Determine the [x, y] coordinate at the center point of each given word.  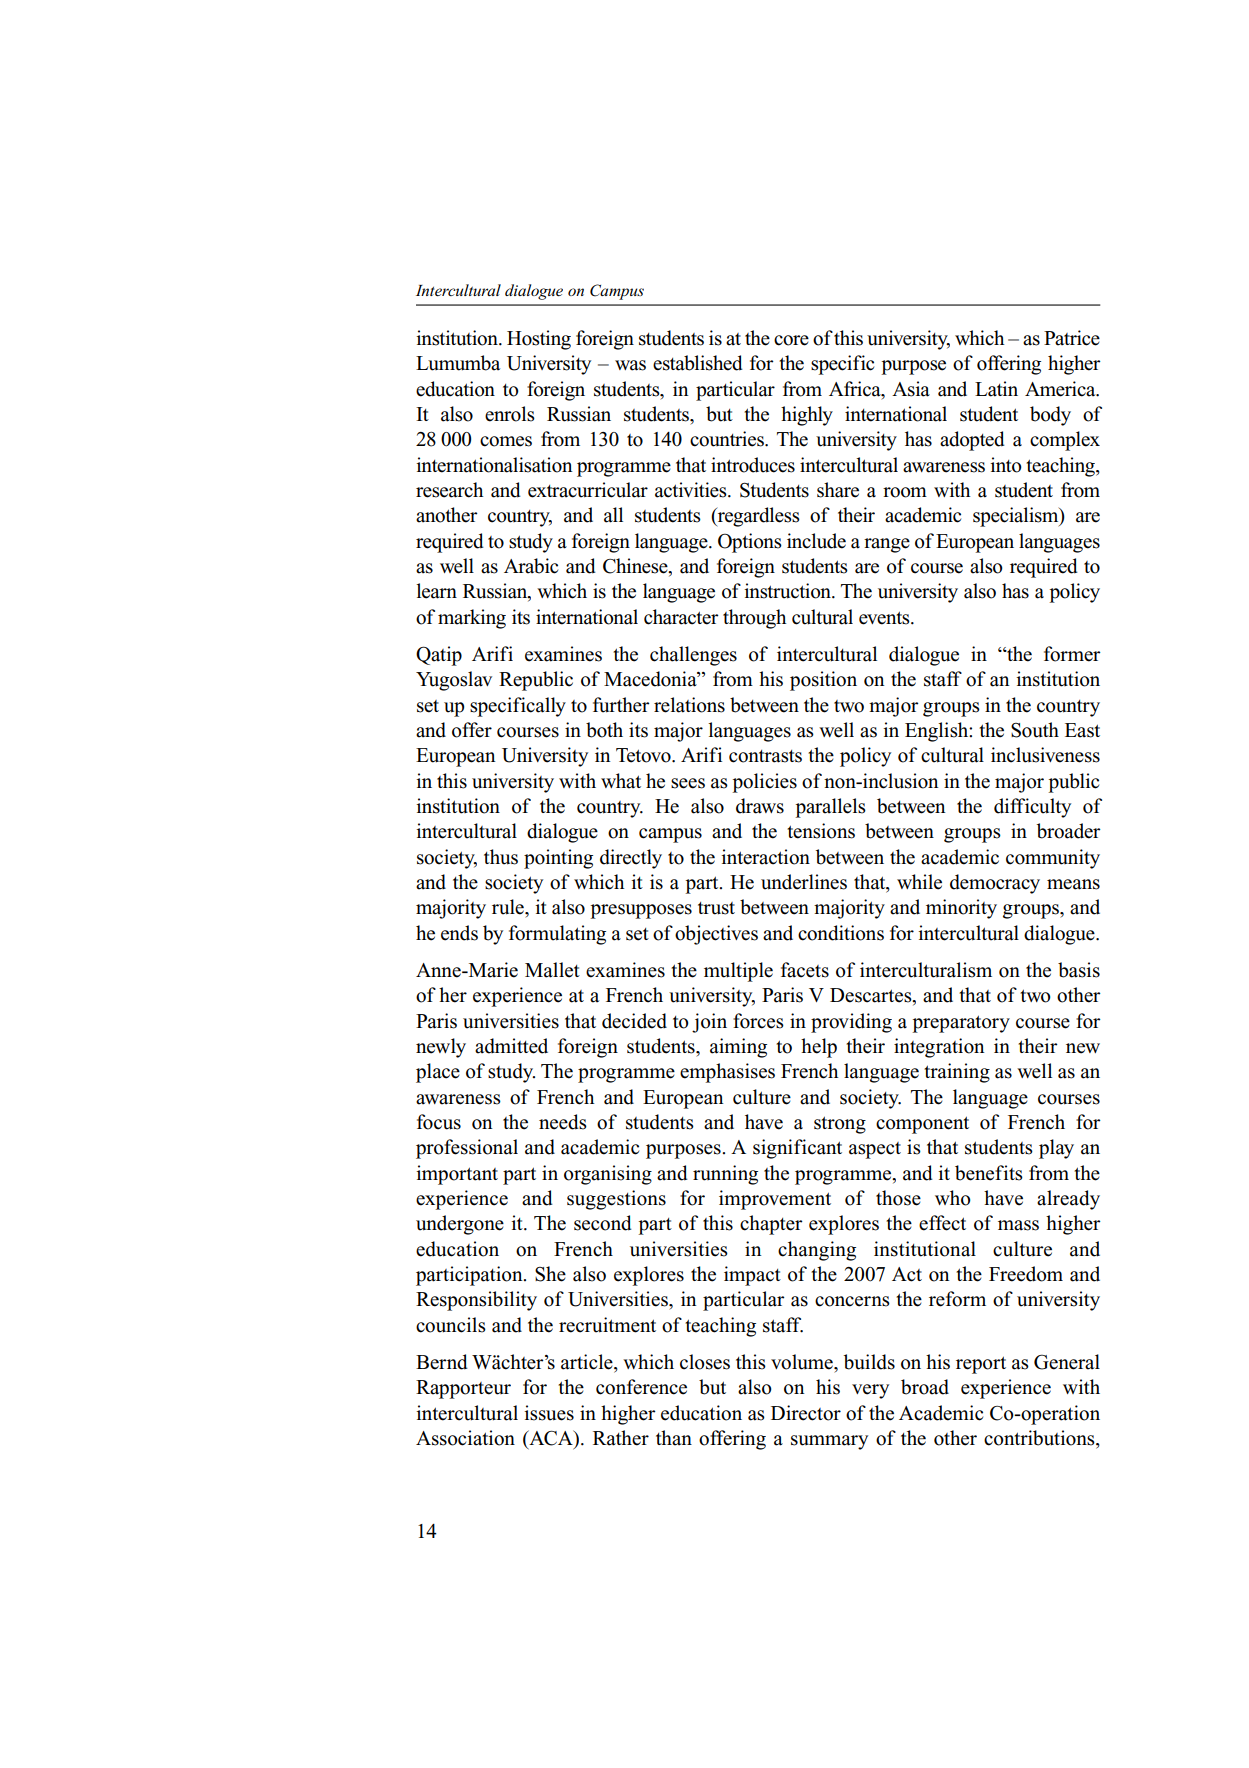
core [791, 340]
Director [806, 1413]
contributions [1040, 1438]
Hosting [539, 340]
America [1061, 389]
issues [549, 1413]
